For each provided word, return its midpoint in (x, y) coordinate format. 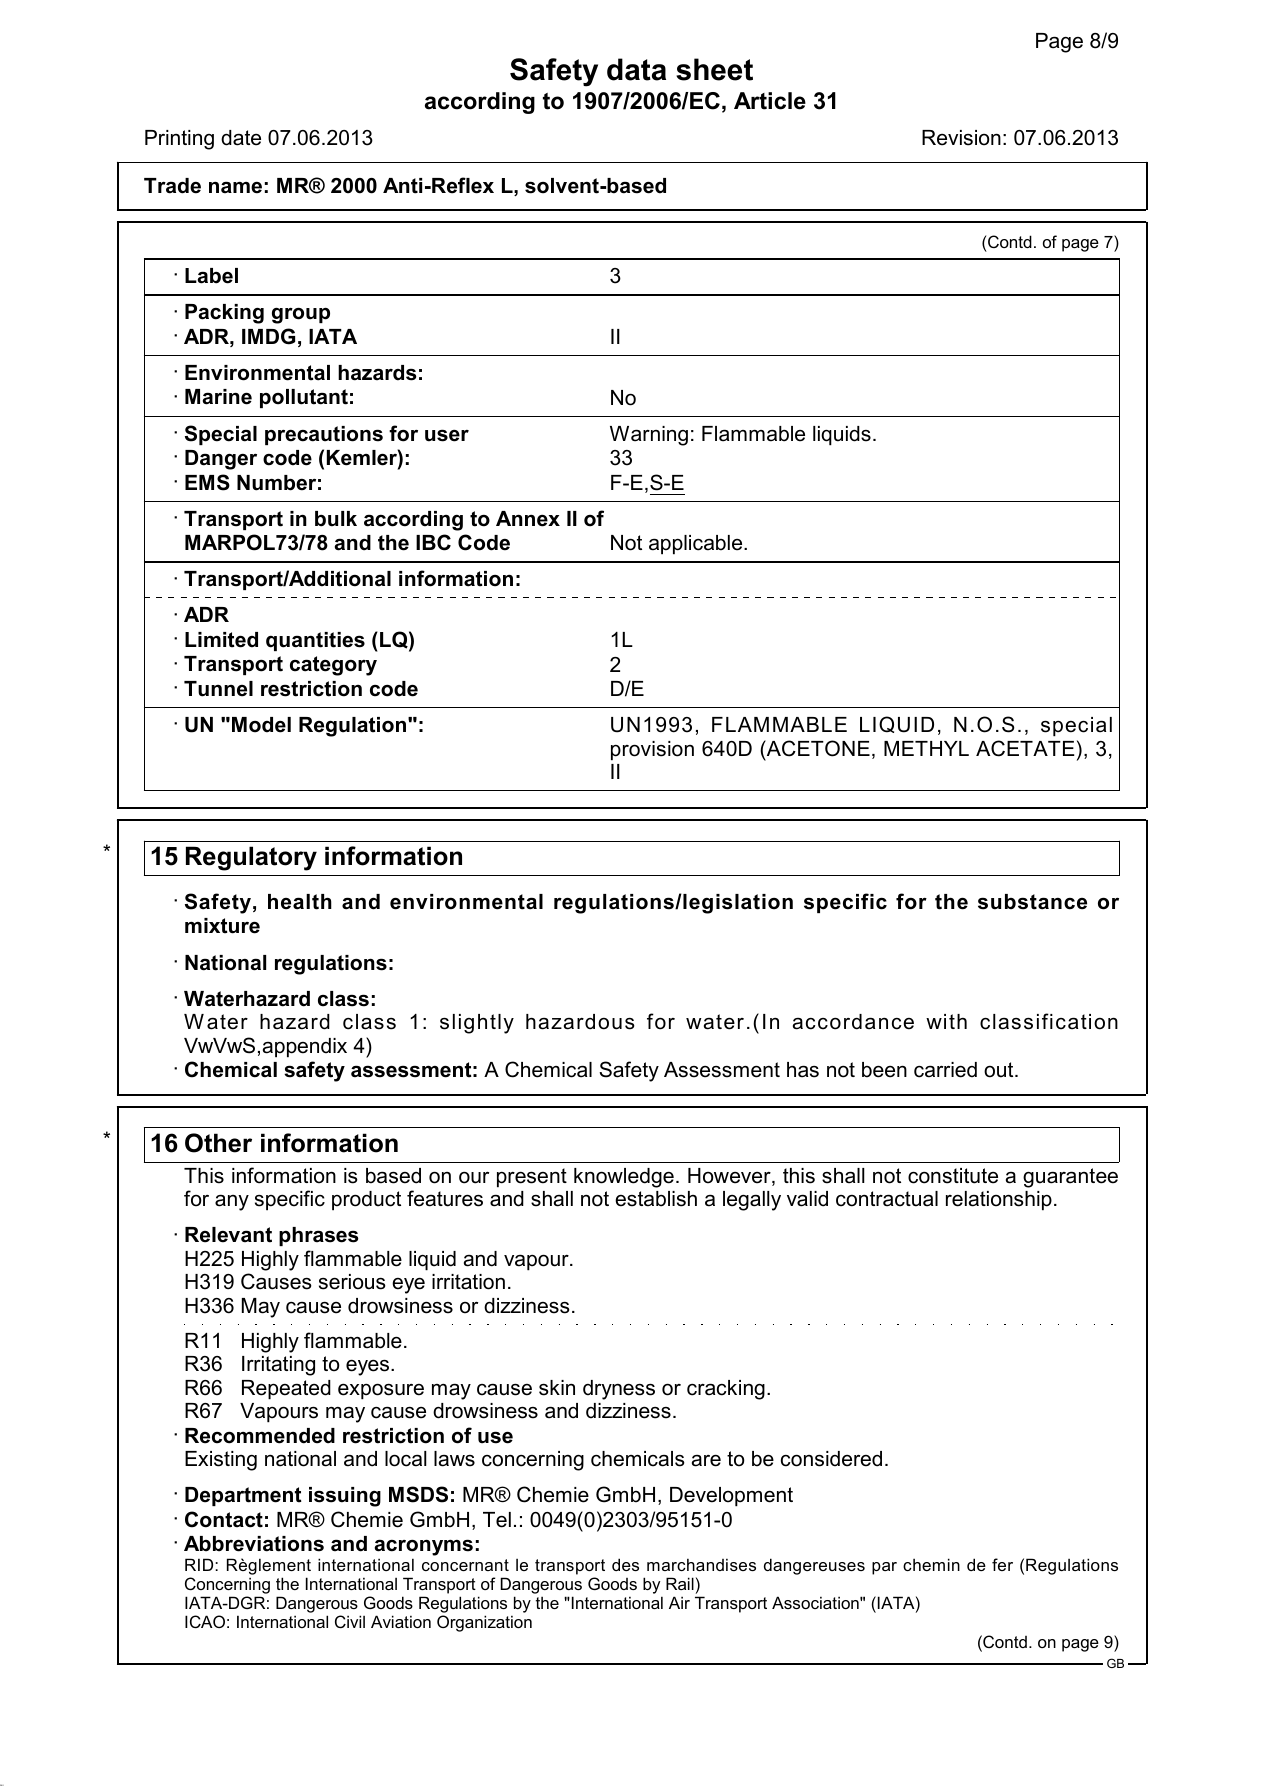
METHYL (926, 748)
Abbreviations (254, 1544)
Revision (961, 138)
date (241, 138)
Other (218, 1143)
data (636, 69)
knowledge (624, 1178)
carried (945, 1070)
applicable (697, 545)
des (625, 1564)
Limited (221, 640)
